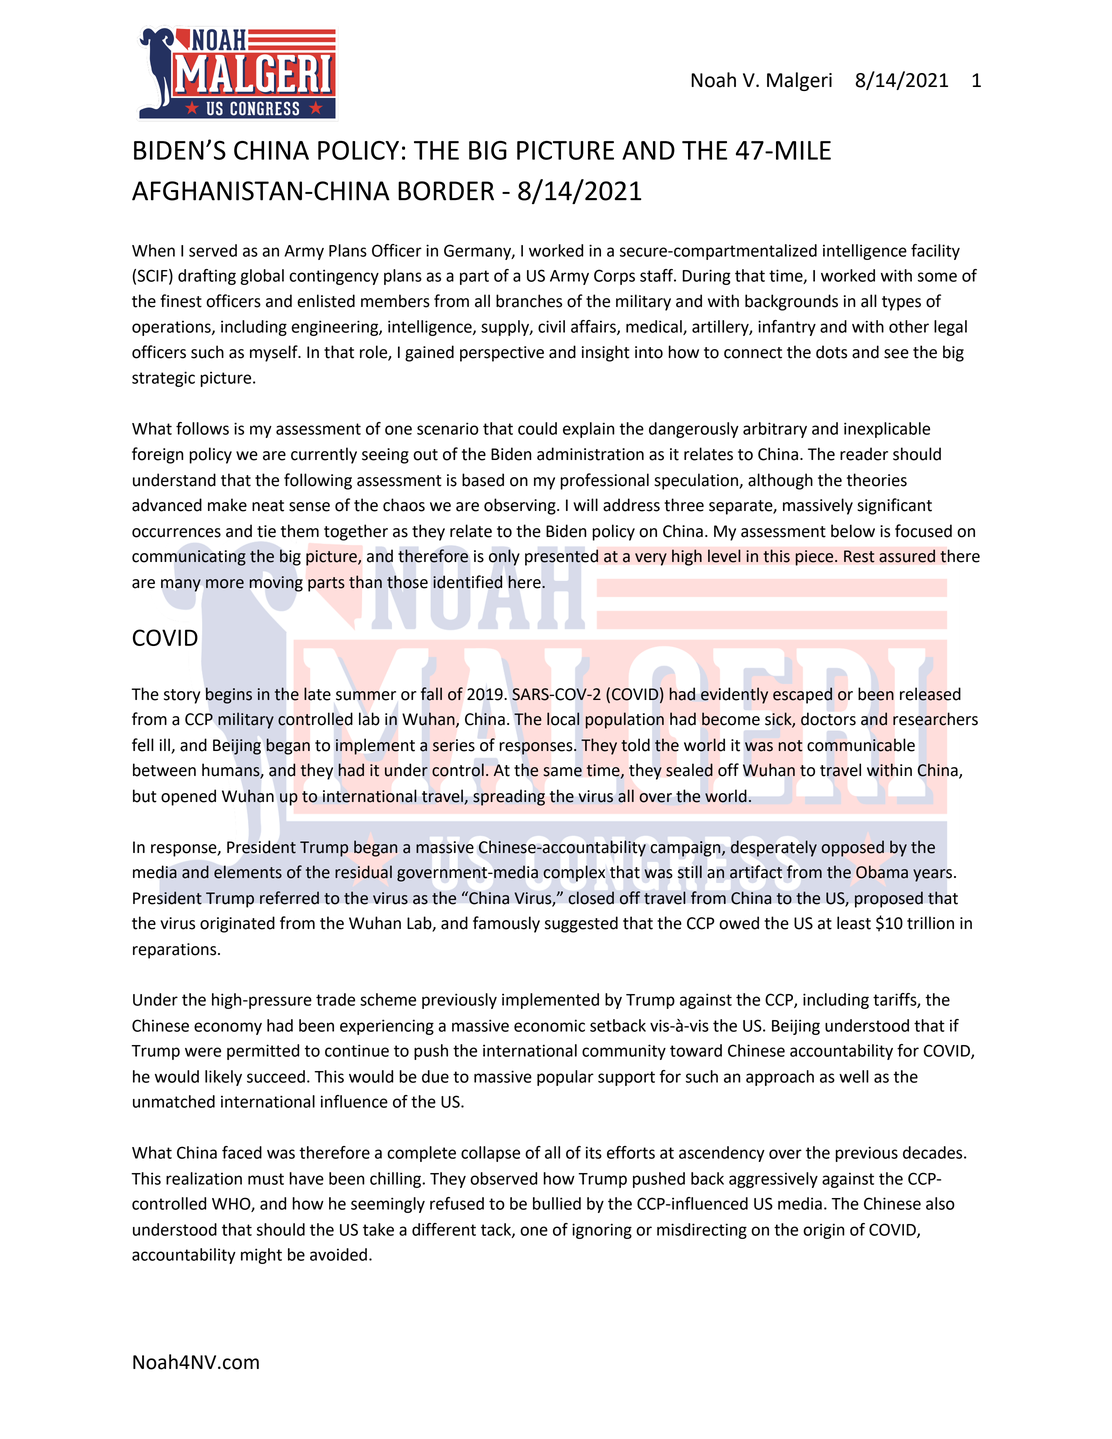  Describe the element at coordinates (261, 1256) in the document. I see `might` at that location.
